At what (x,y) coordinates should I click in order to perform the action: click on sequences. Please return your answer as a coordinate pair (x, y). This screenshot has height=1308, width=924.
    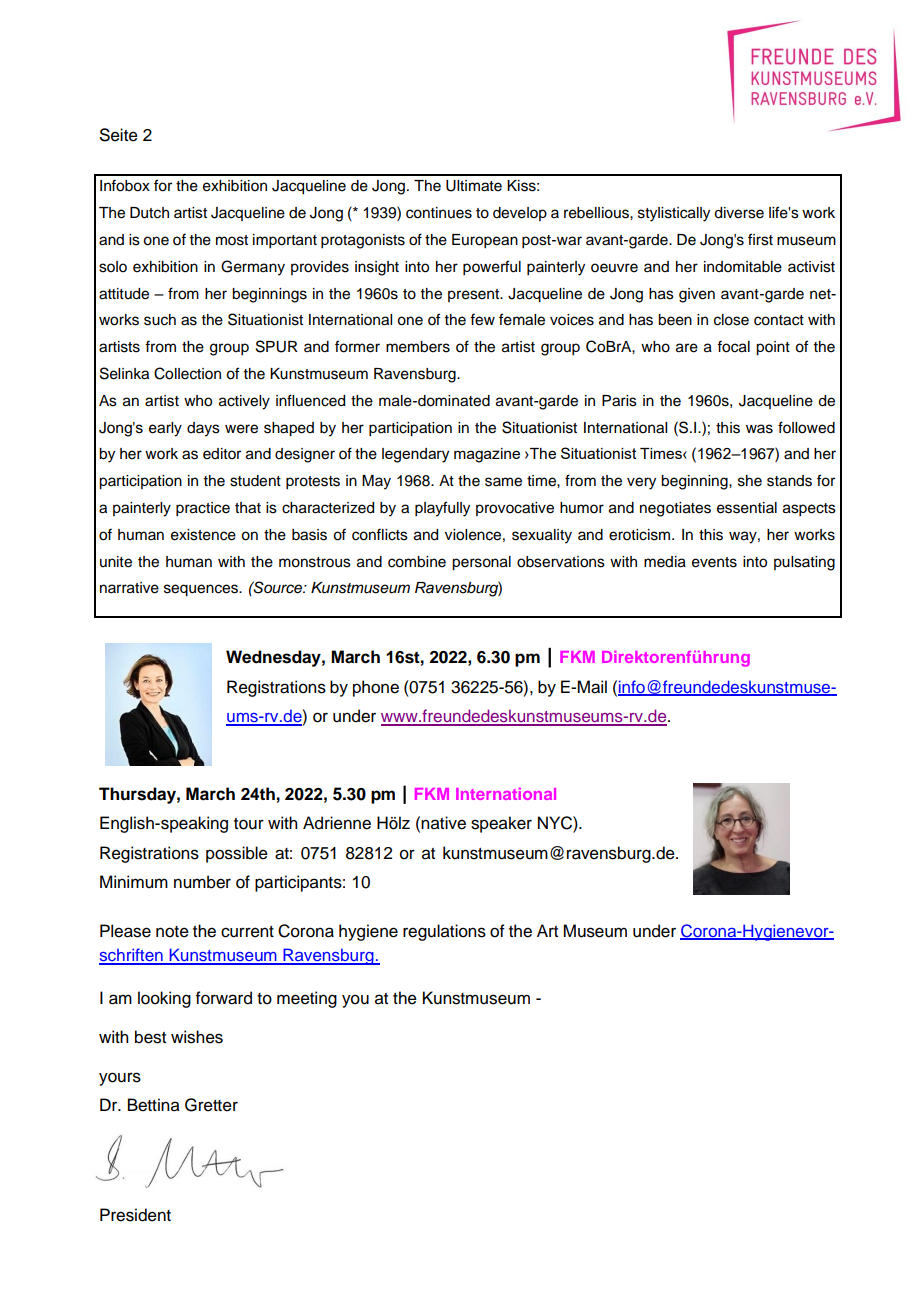
    Looking at the image, I should click on (202, 590).
